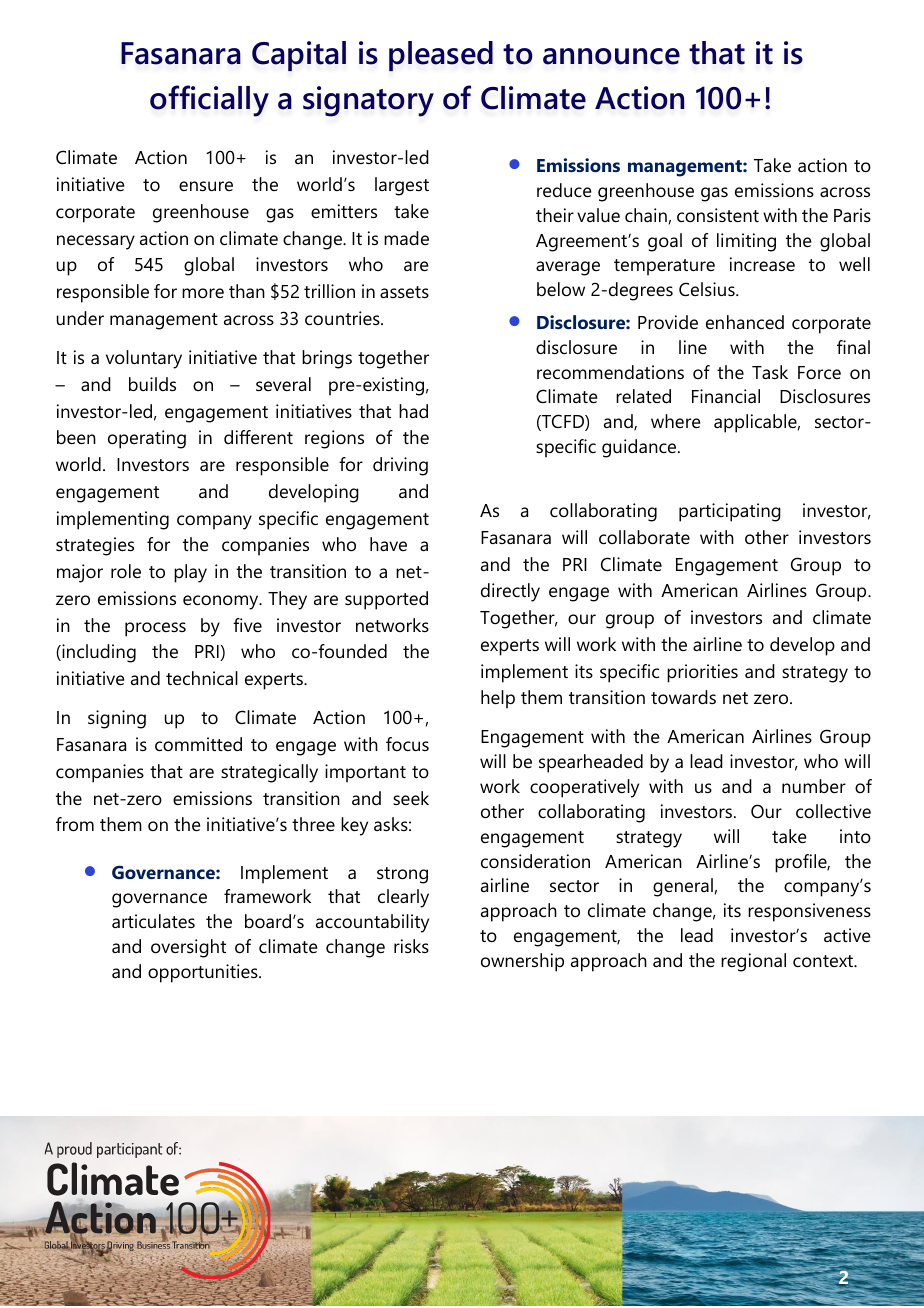 The height and width of the screenshot is (1308, 924). I want to click on announce, so click(611, 56).
